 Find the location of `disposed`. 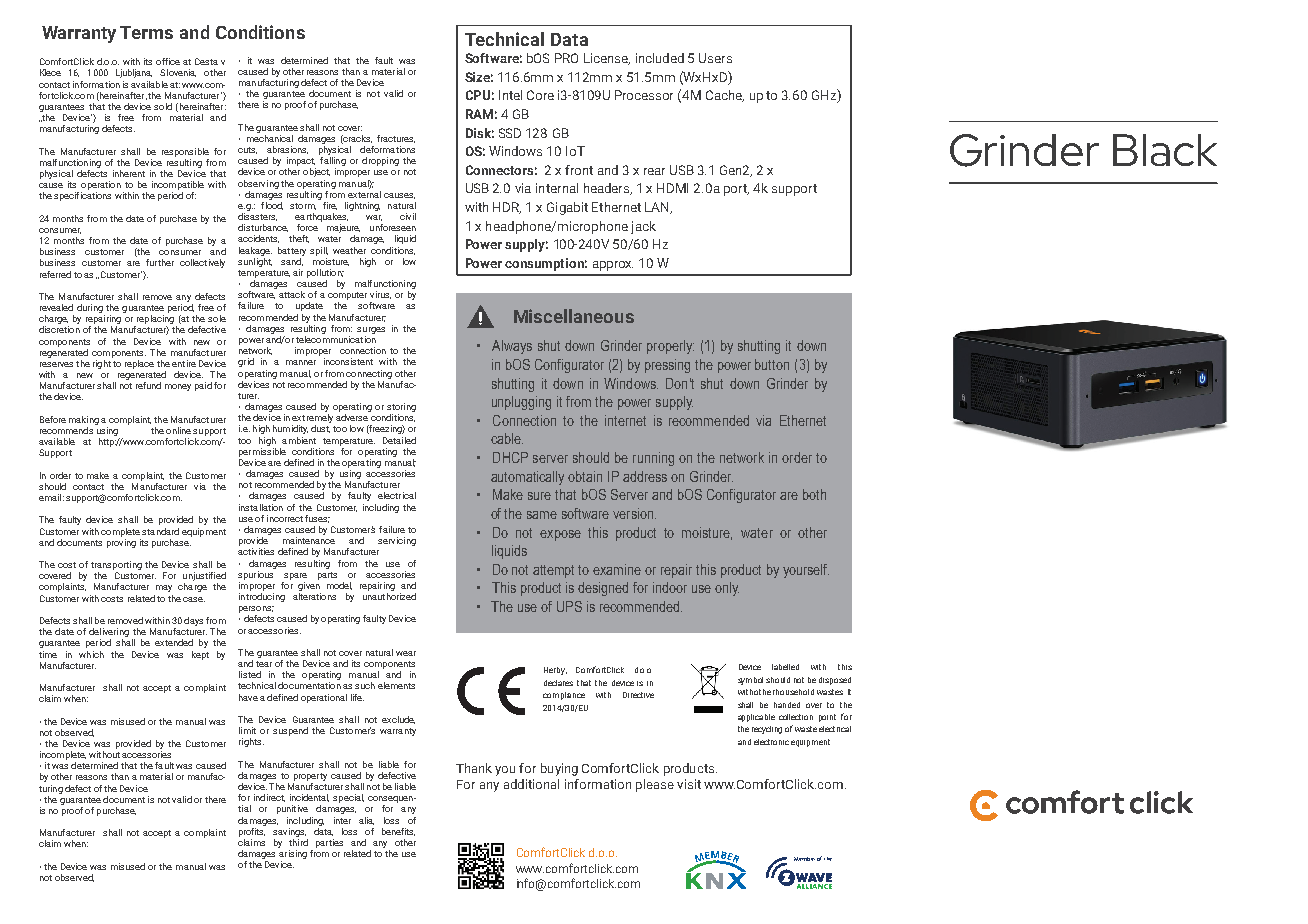

disposed is located at coordinates (835, 681).
